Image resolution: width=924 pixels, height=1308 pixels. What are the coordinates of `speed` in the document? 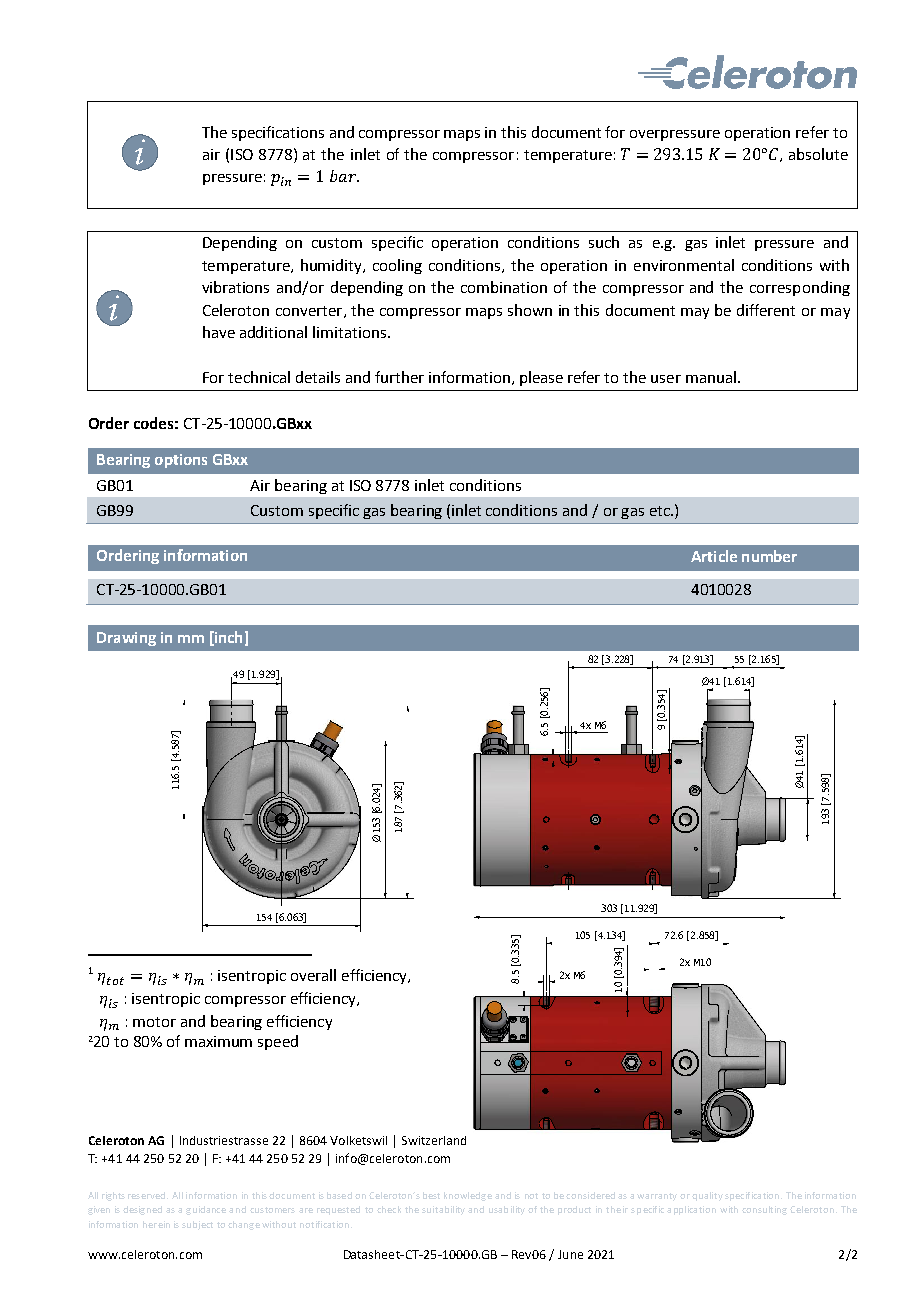 It's located at (278, 1042).
